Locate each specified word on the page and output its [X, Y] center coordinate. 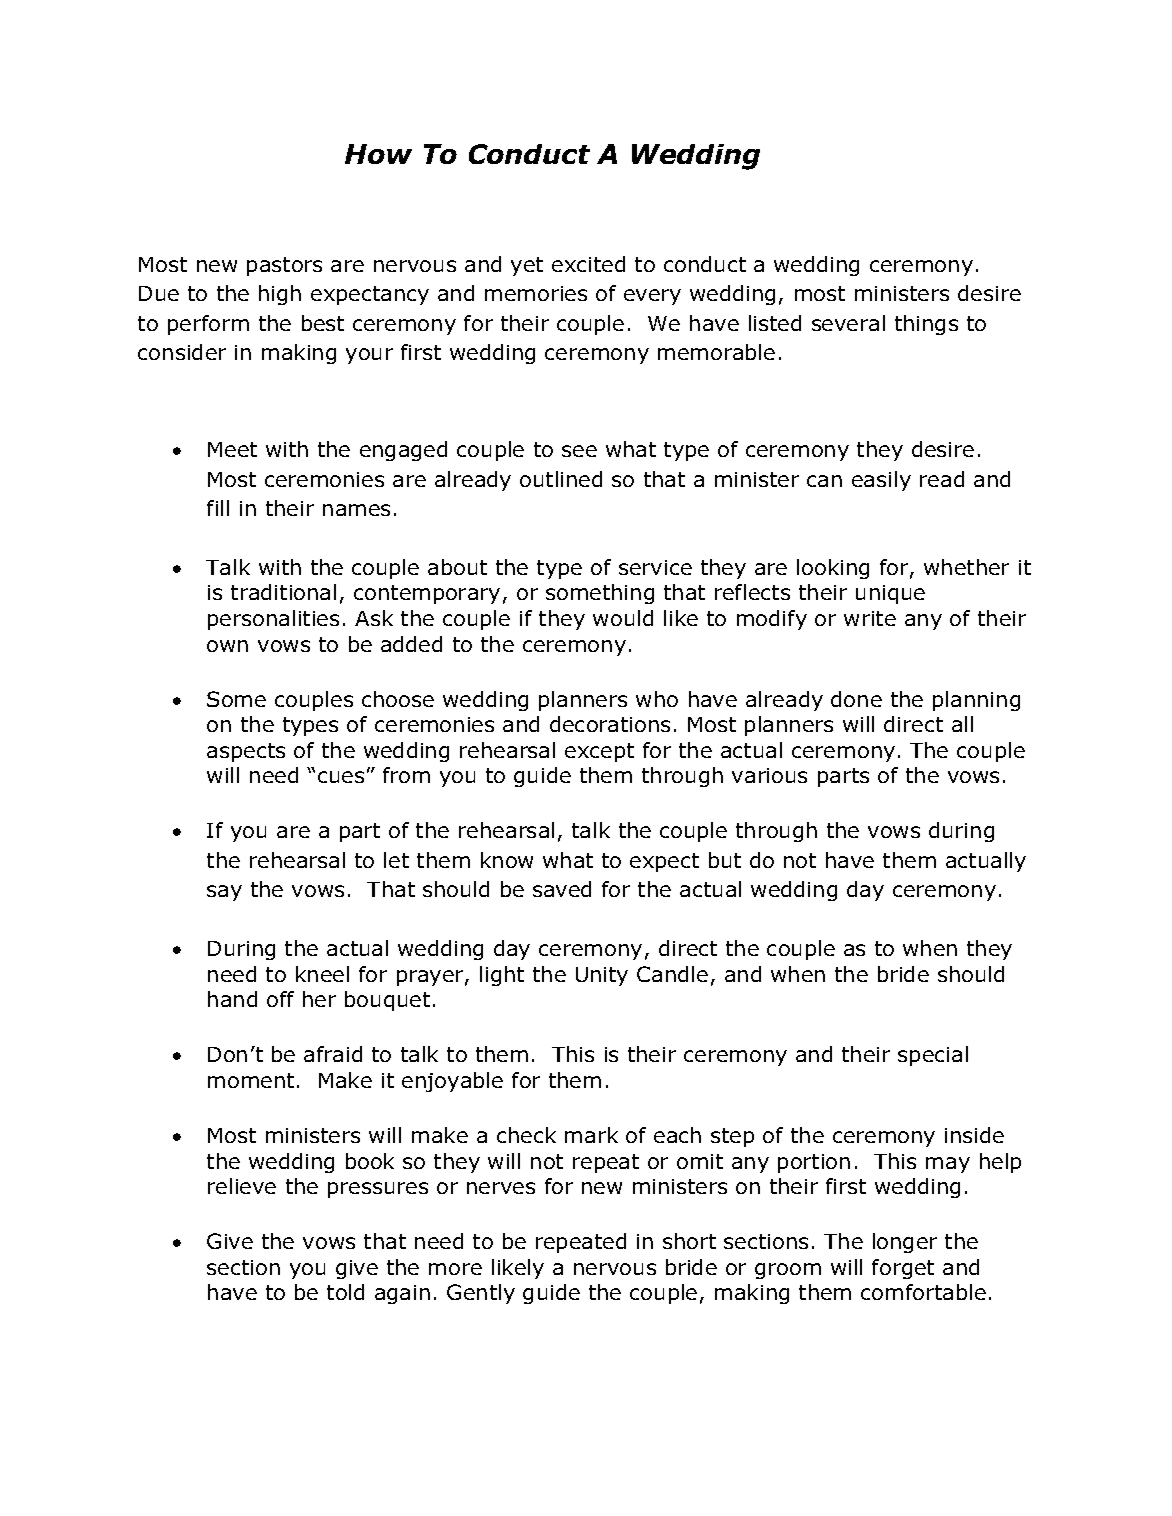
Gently [481, 1294]
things [926, 325]
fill [218, 508]
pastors [284, 266]
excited [588, 264]
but [725, 860]
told [345, 1292]
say [224, 893]
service [655, 567]
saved [562, 889]
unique [890, 594]
